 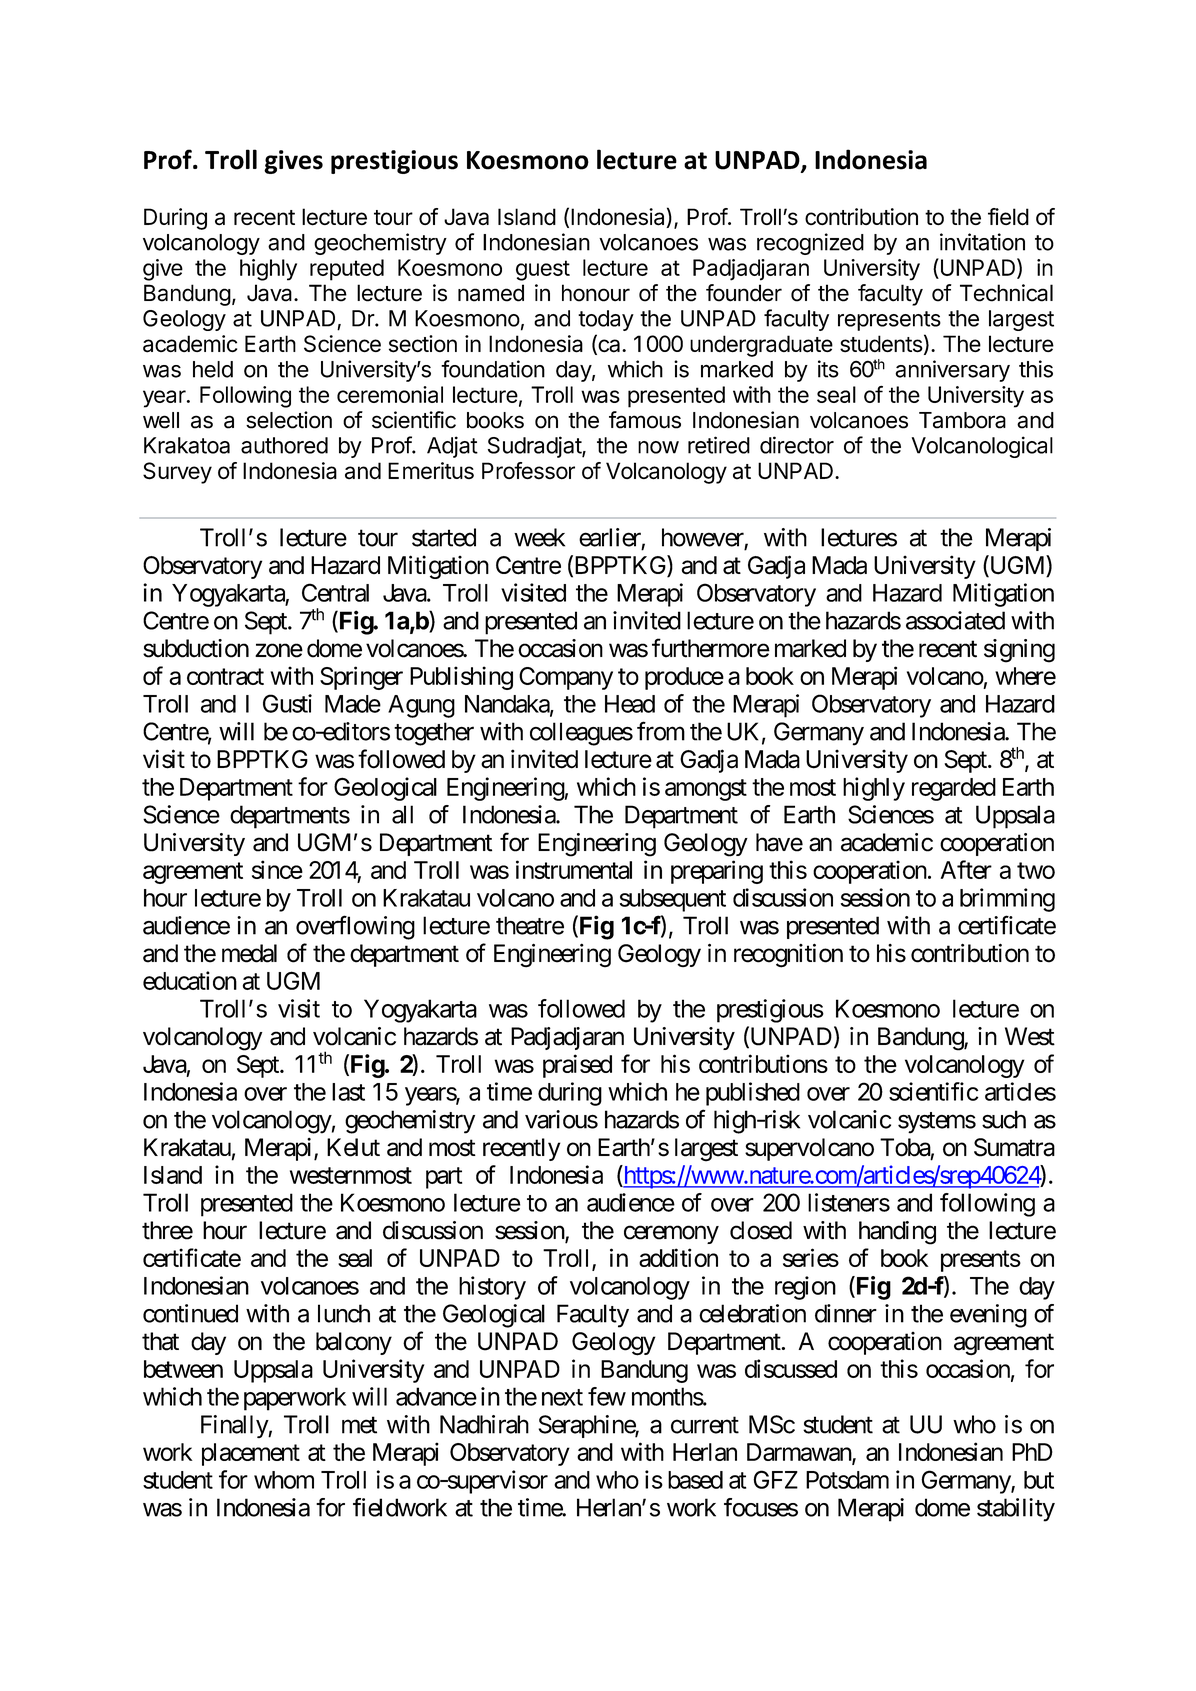 What do you see at coordinates (982, 242) in the image?
I see `invitation` at bounding box center [982, 242].
